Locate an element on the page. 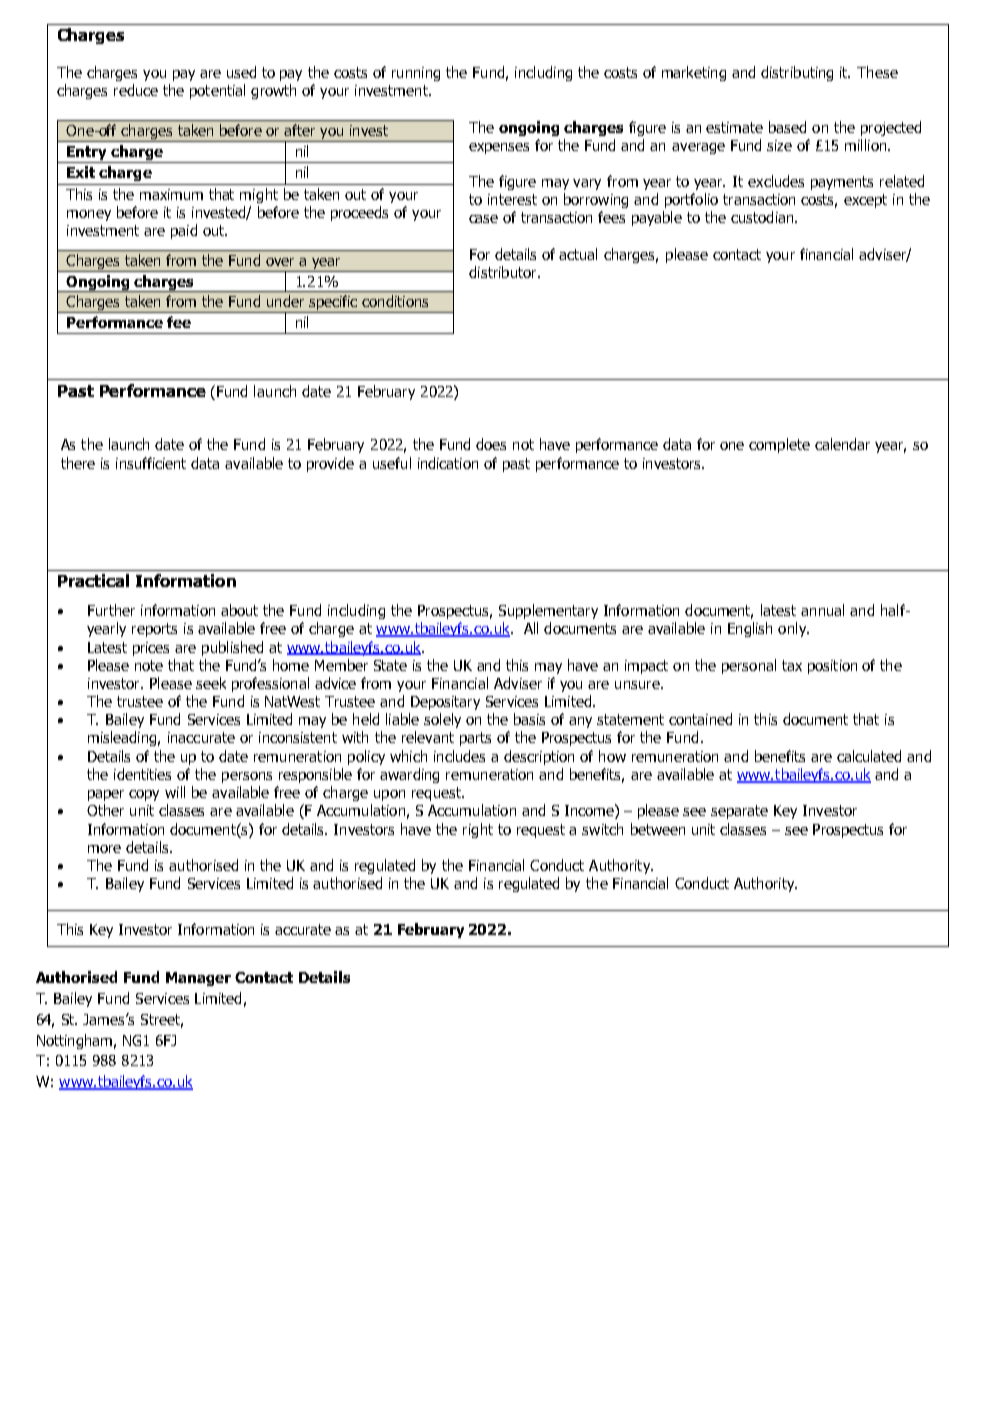  indication is located at coordinates (448, 463).
